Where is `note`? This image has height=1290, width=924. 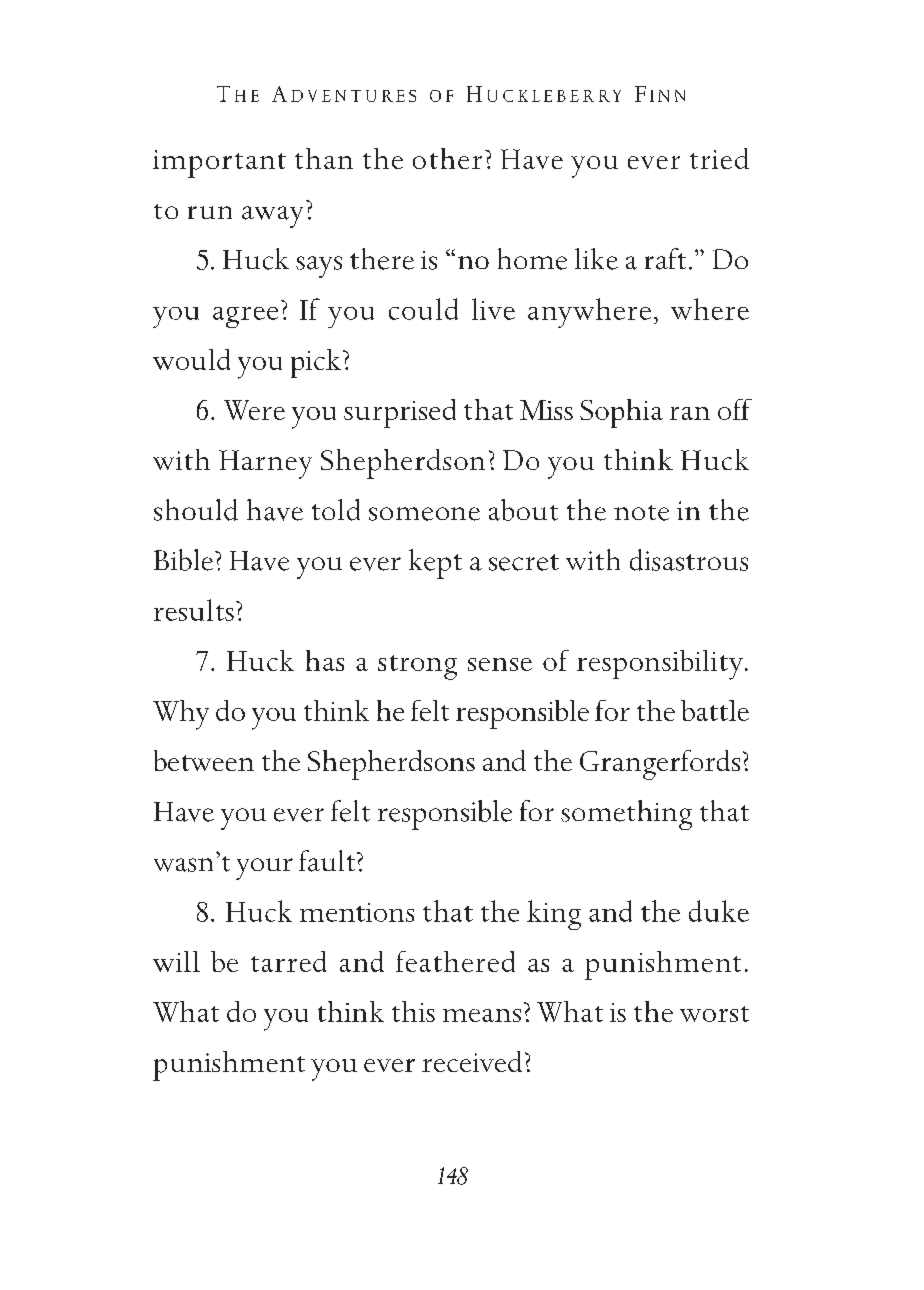 note is located at coordinates (641, 513).
